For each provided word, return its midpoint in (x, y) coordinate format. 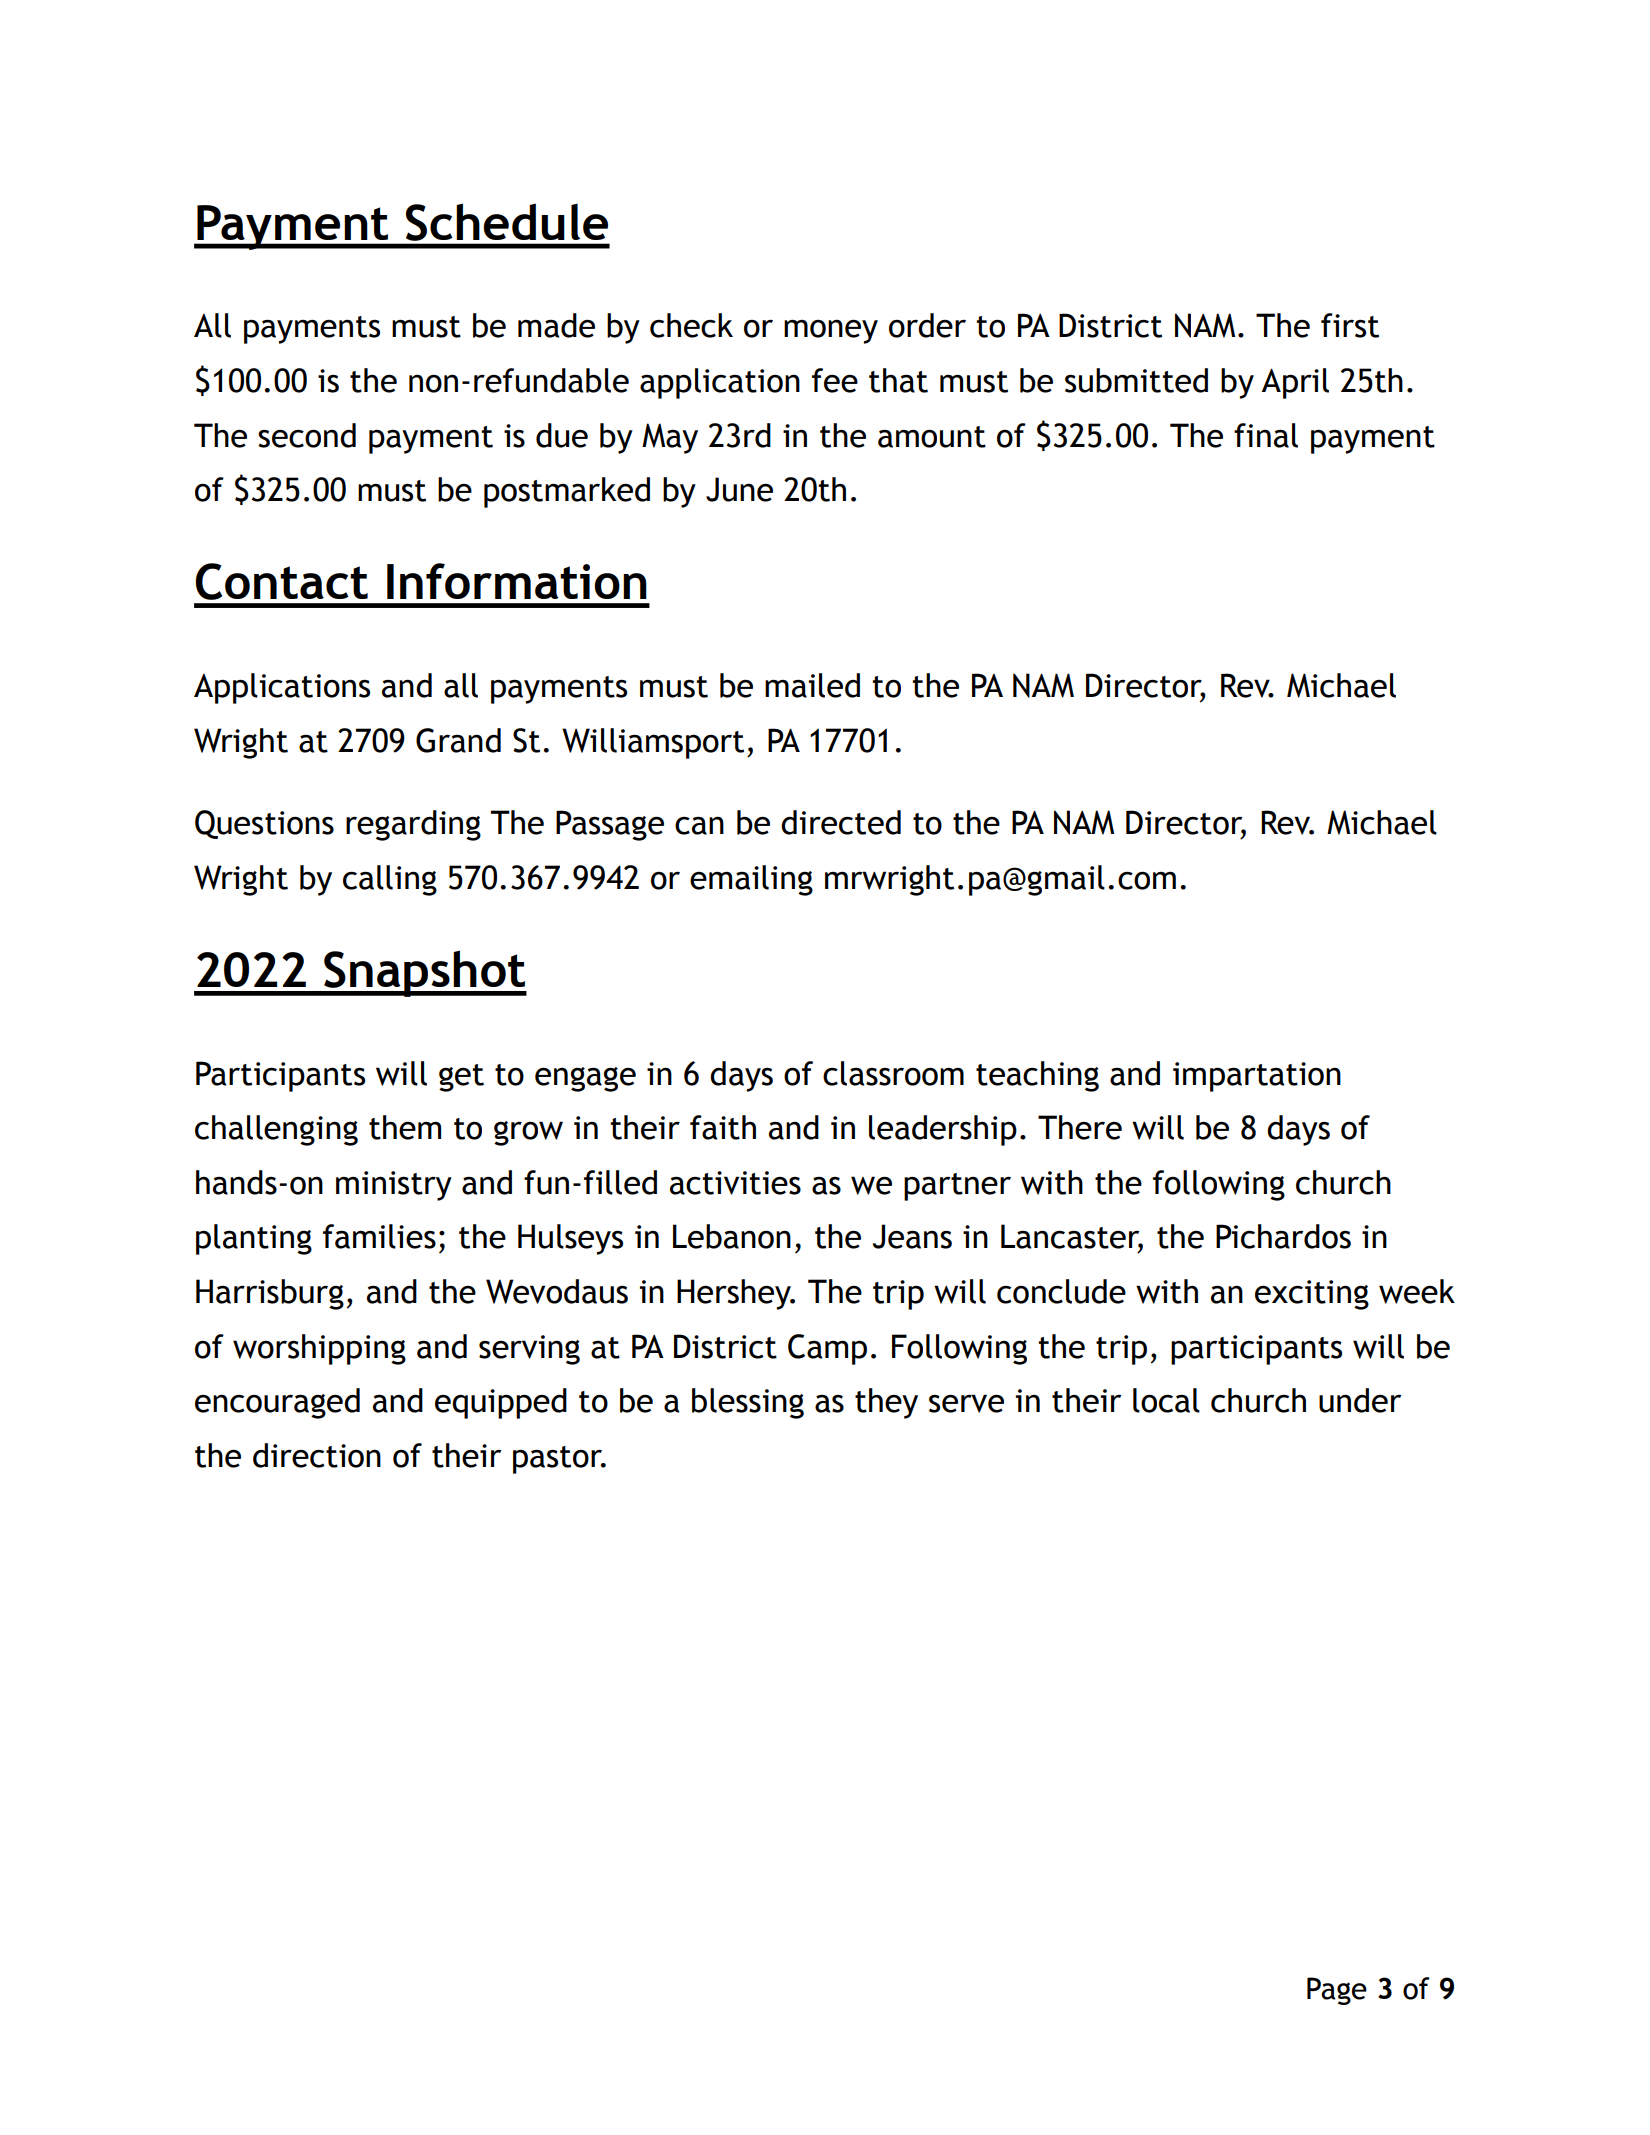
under (1360, 1400)
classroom (893, 1073)
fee (835, 380)
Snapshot (424, 973)
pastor (559, 1460)
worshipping (319, 1349)
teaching (1037, 1076)
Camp (827, 1349)
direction (317, 1455)
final (1266, 435)
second (307, 435)
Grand (458, 740)
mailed (812, 685)
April (1295, 383)
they (886, 1403)
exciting (1312, 1295)
